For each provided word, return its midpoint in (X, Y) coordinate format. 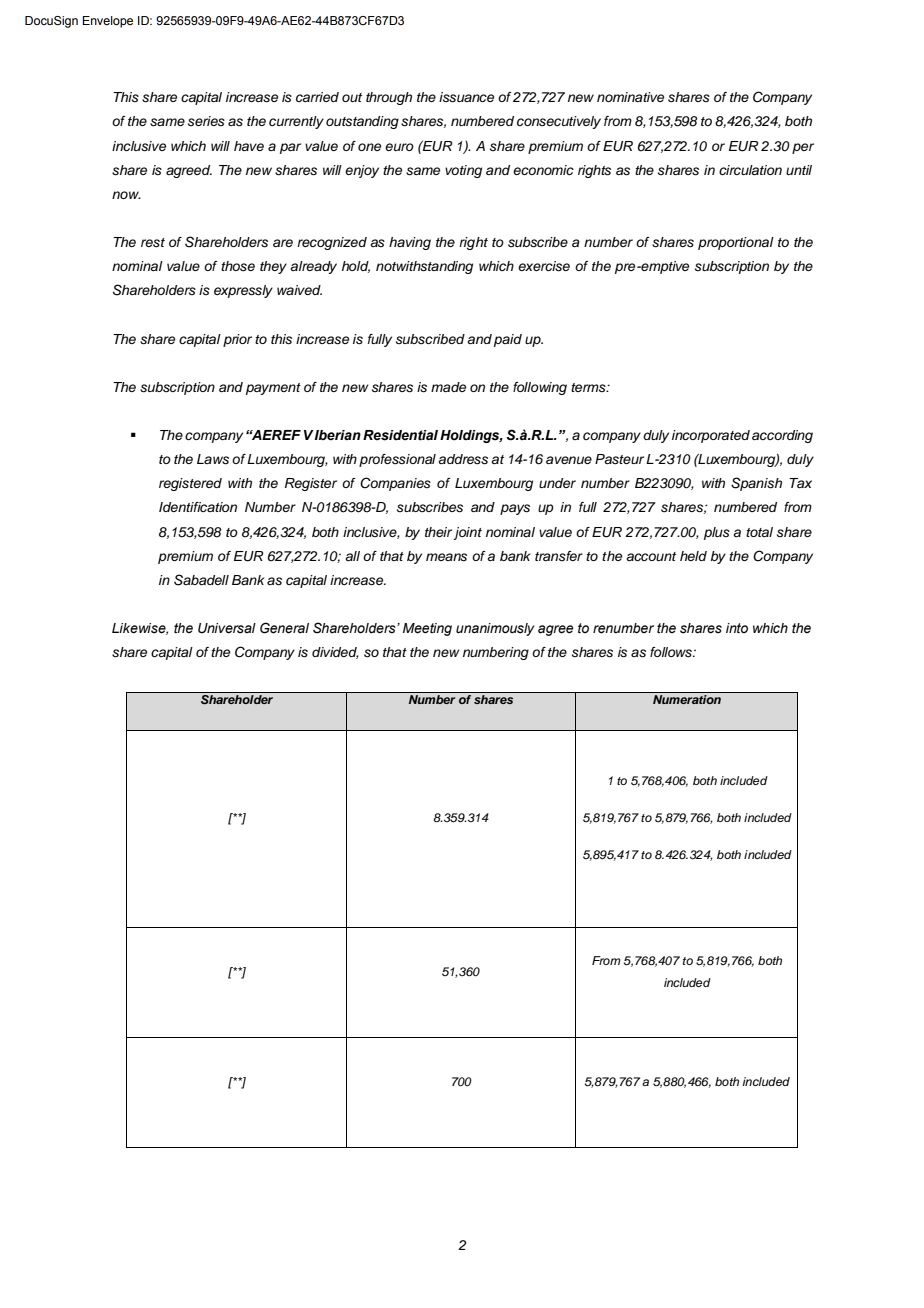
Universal (227, 628)
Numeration (687, 699)
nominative (630, 97)
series (206, 121)
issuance (466, 97)
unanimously (495, 629)
